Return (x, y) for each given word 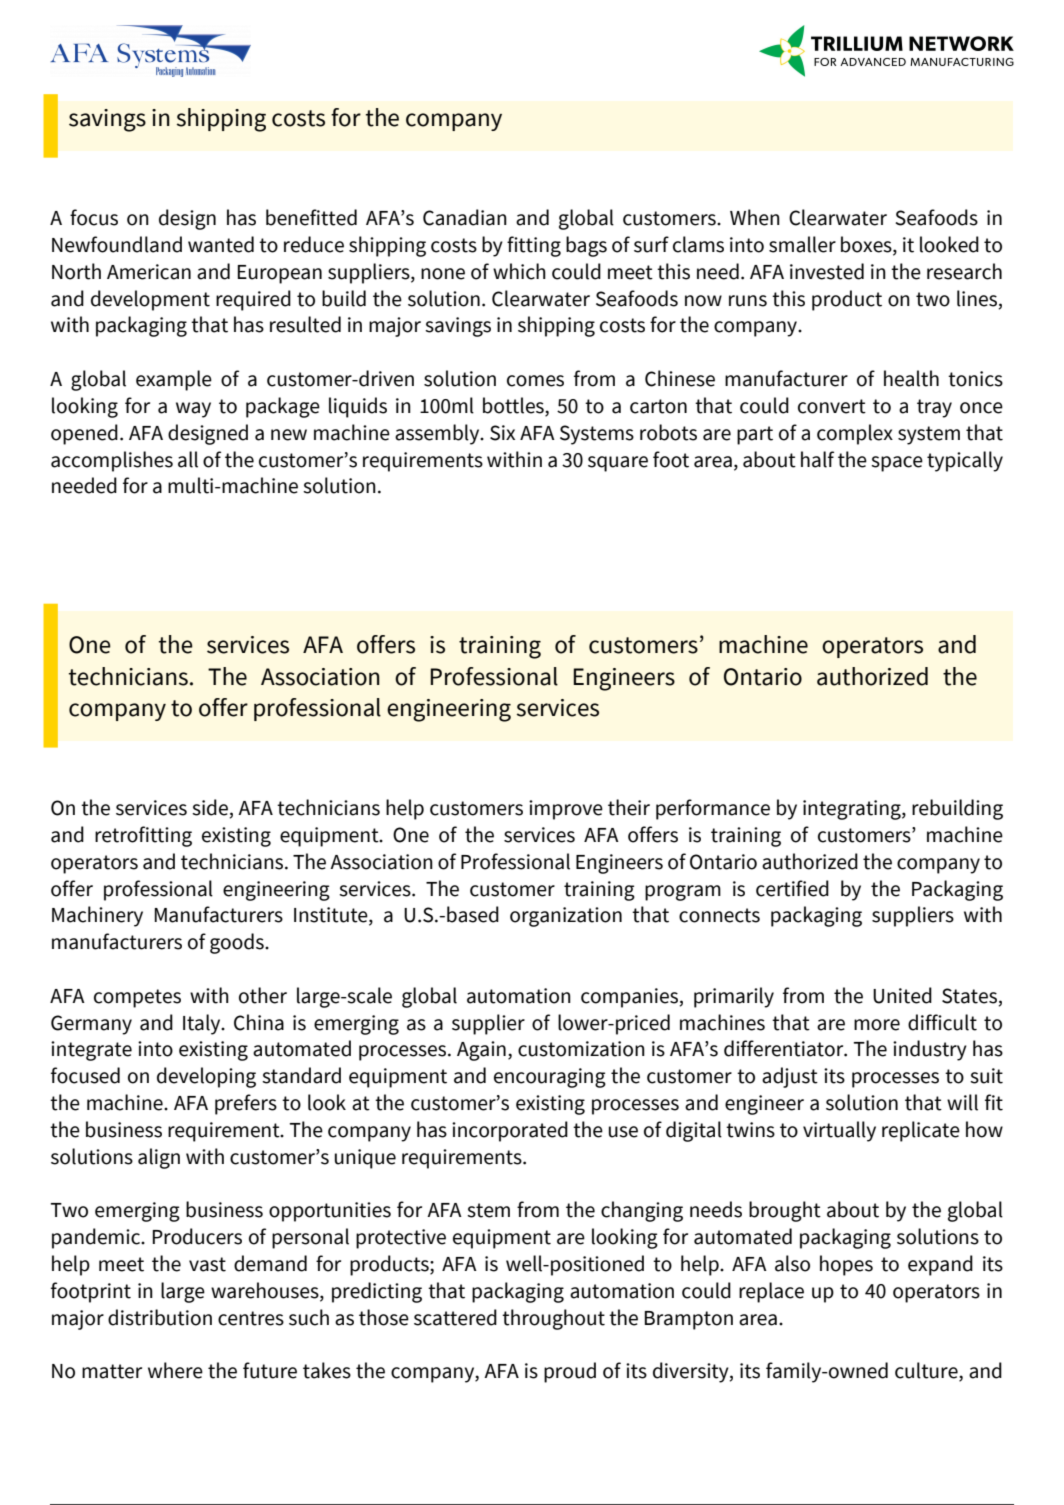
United (902, 995)
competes (137, 998)
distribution (160, 1317)
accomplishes (112, 461)
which (519, 271)
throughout (553, 1319)
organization (566, 917)
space (897, 464)
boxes (867, 245)
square (618, 464)
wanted (221, 244)
